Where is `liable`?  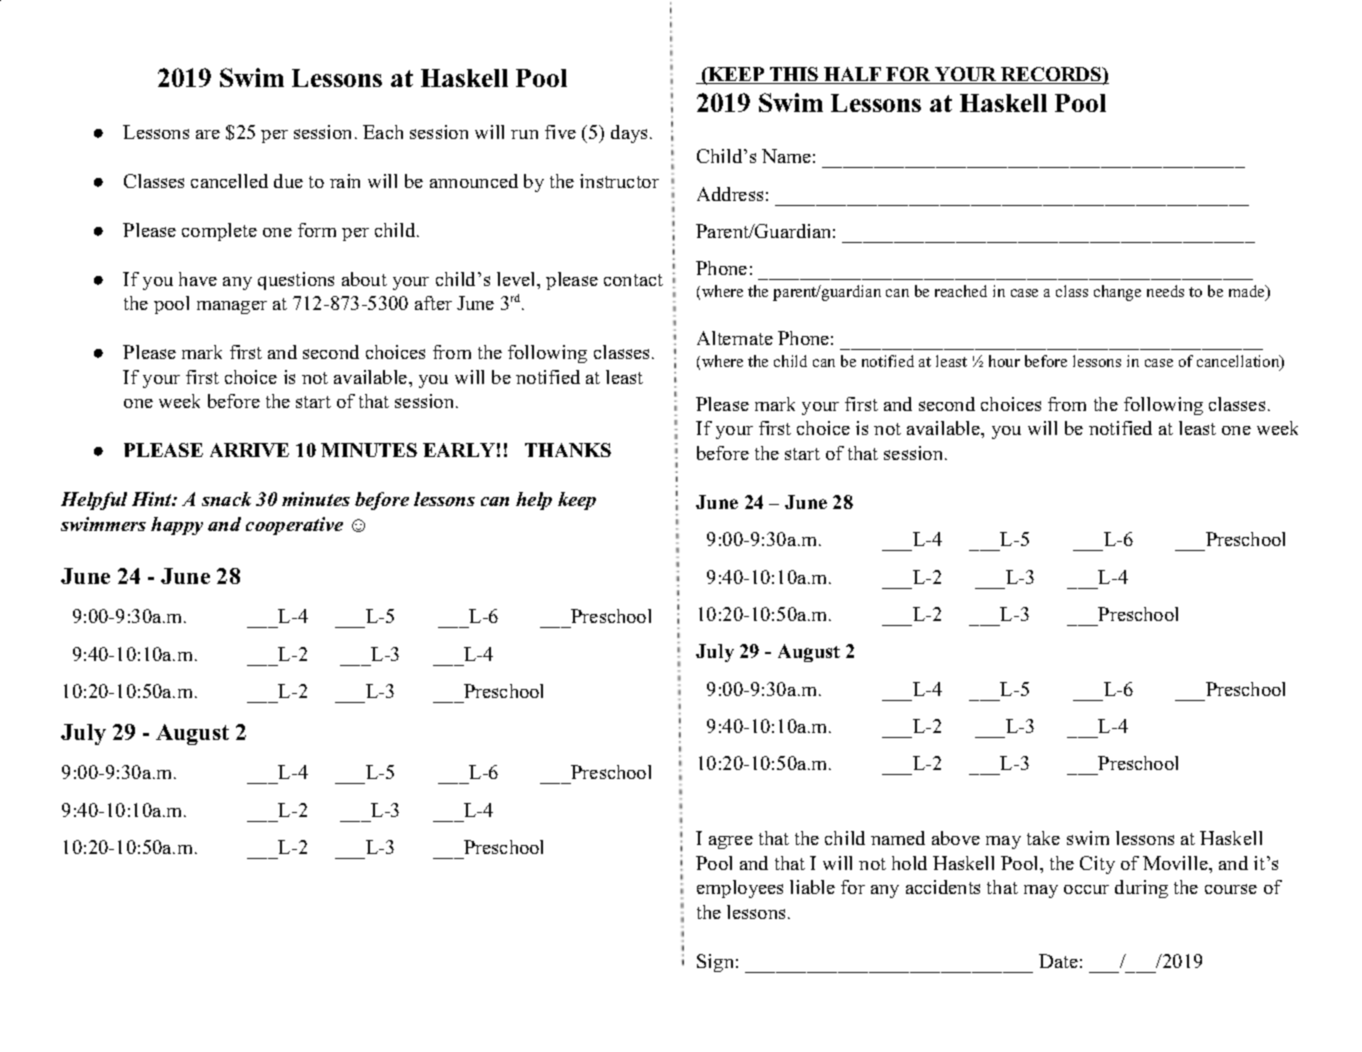
liable is located at coordinates (812, 887).
